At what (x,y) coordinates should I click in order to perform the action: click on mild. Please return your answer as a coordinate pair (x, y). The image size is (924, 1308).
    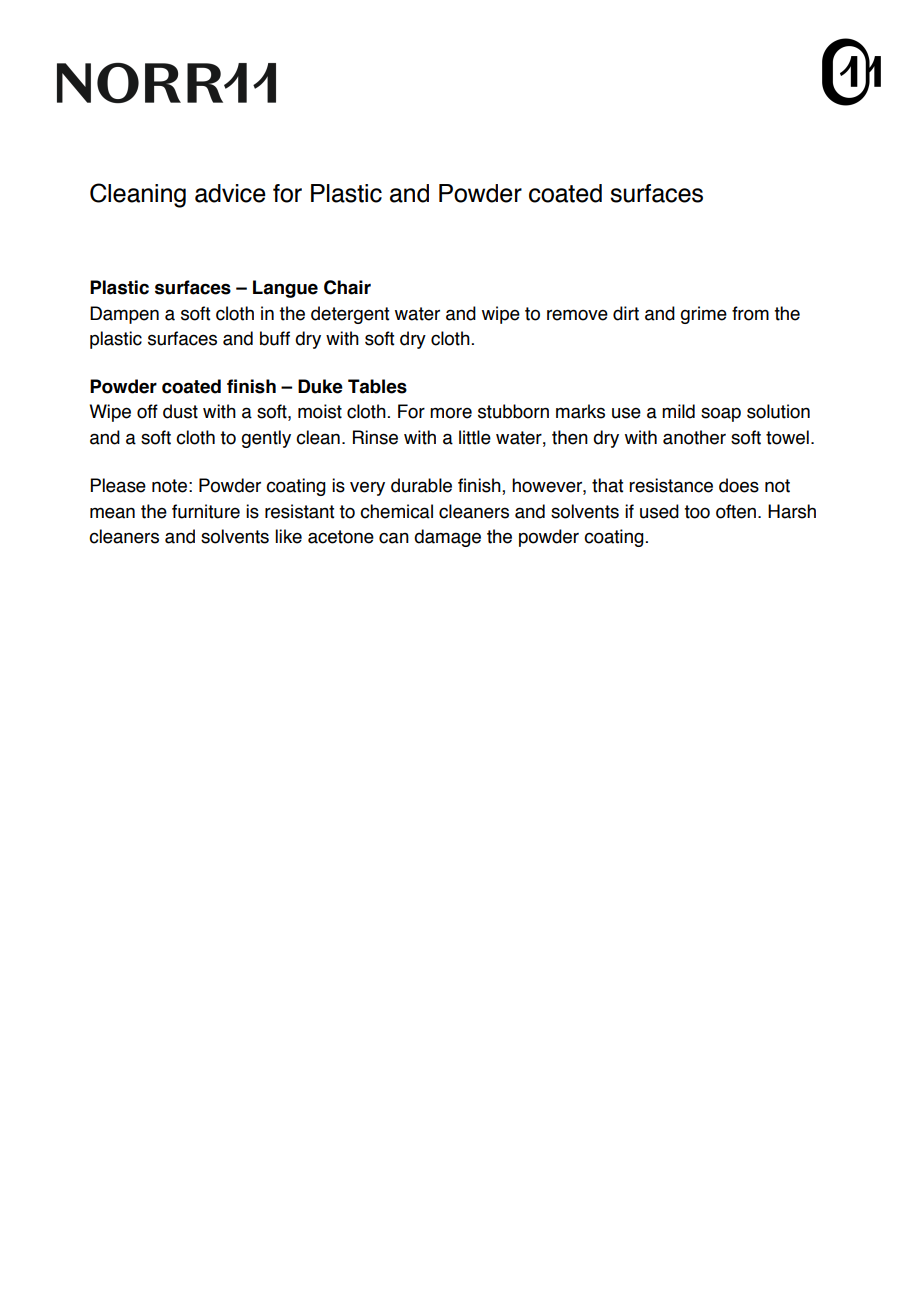
    Looking at the image, I should click on (678, 411).
